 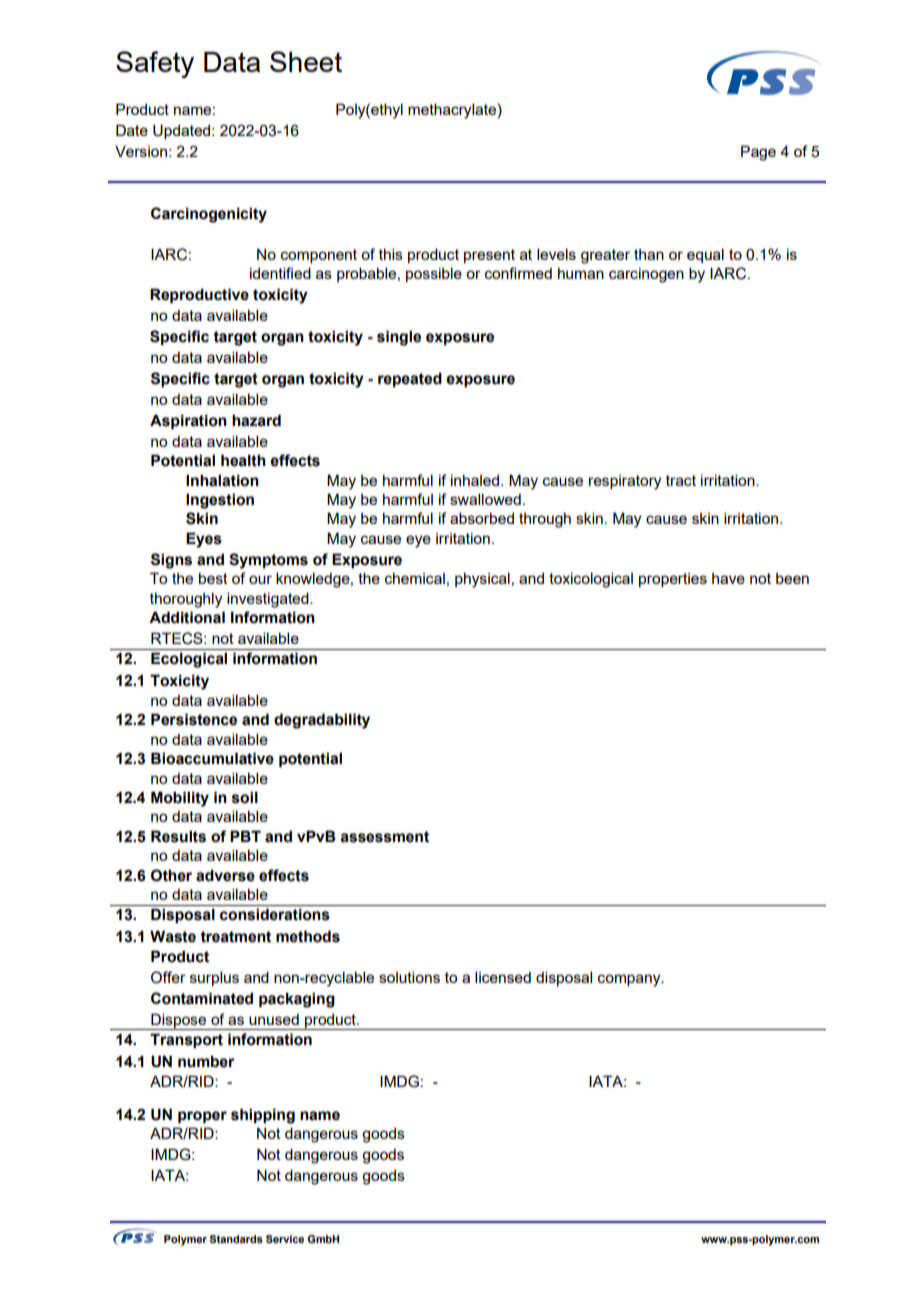 I want to click on Standards, so click(x=236, y=1239).
